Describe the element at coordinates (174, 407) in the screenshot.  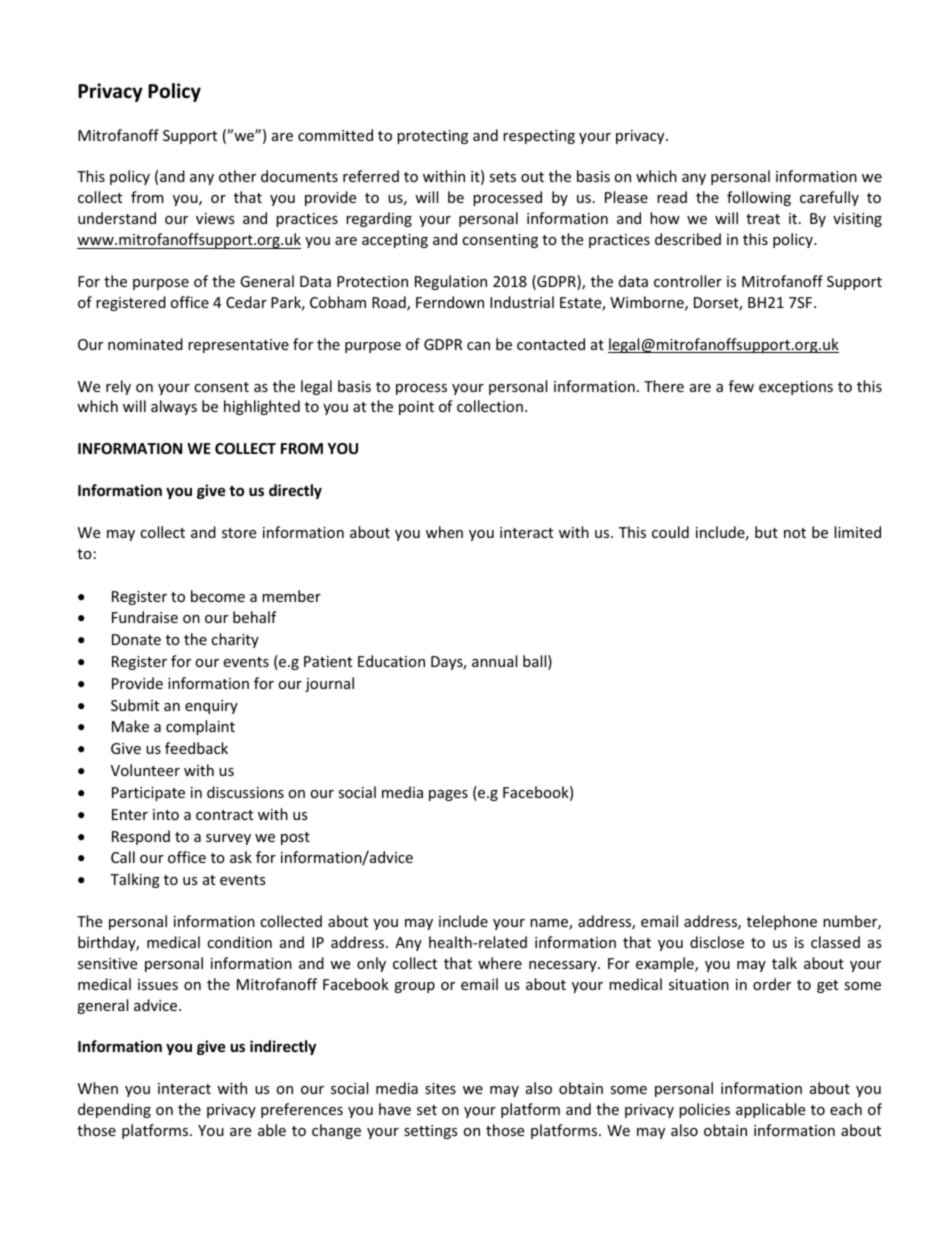
I see `always` at that location.
